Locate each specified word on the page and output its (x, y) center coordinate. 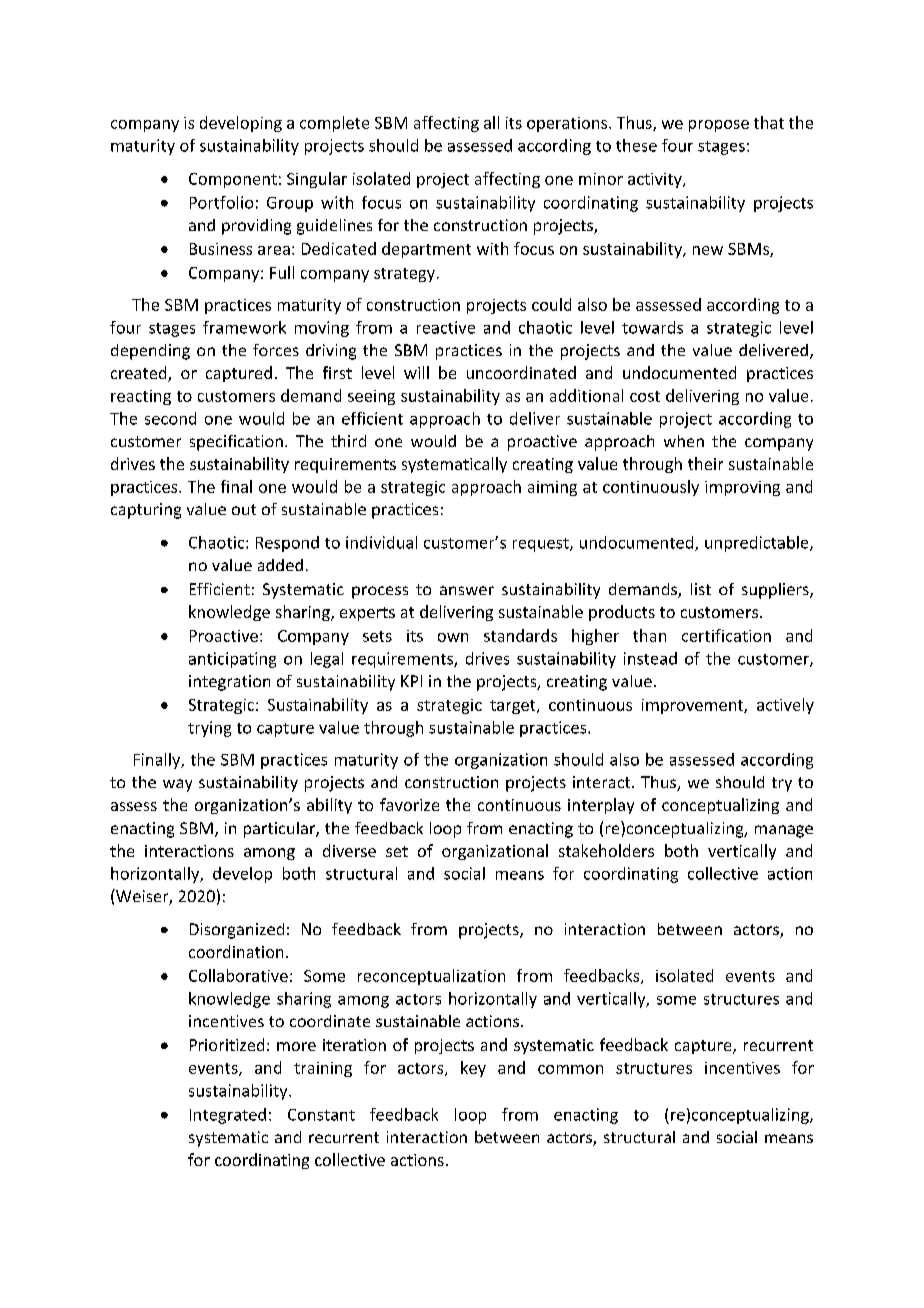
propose (719, 126)
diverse (349, 850)
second (170, 418)
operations (568, 124)
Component (233, 180)
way (177, 785)
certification (726, 635)
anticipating (232, 660)
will (416, 372)
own (453, 637)
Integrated (228, 1116)
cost (645, 396)
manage (784, 831)
